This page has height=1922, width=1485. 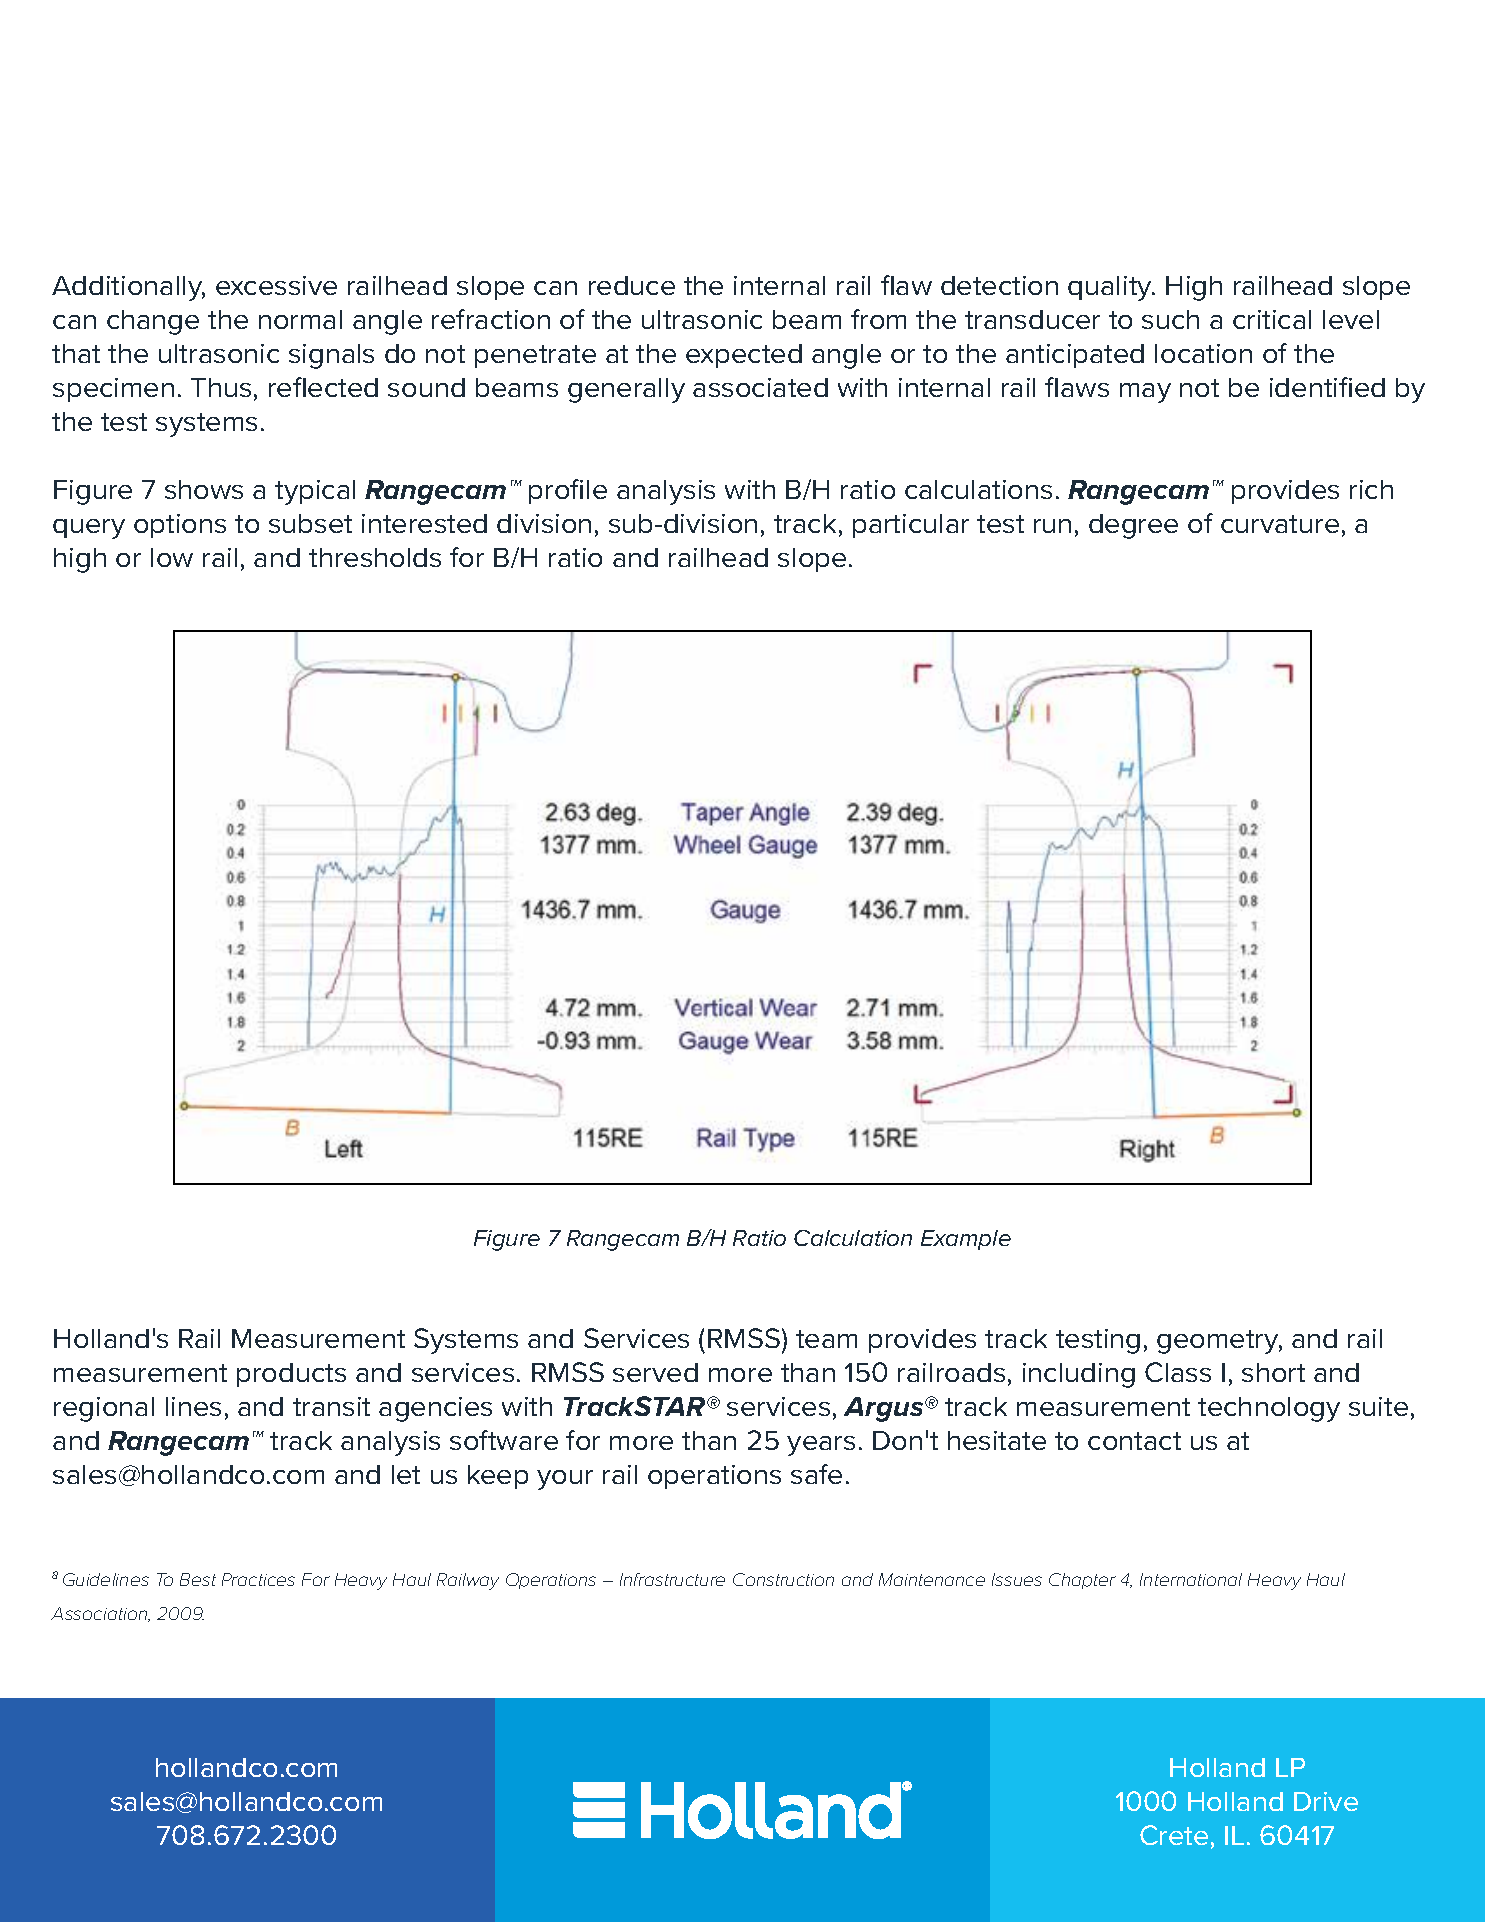 What do you see at coordinates (1178, 1372) in the page?
I see `Class` at bounding box center [1178, 1372].
